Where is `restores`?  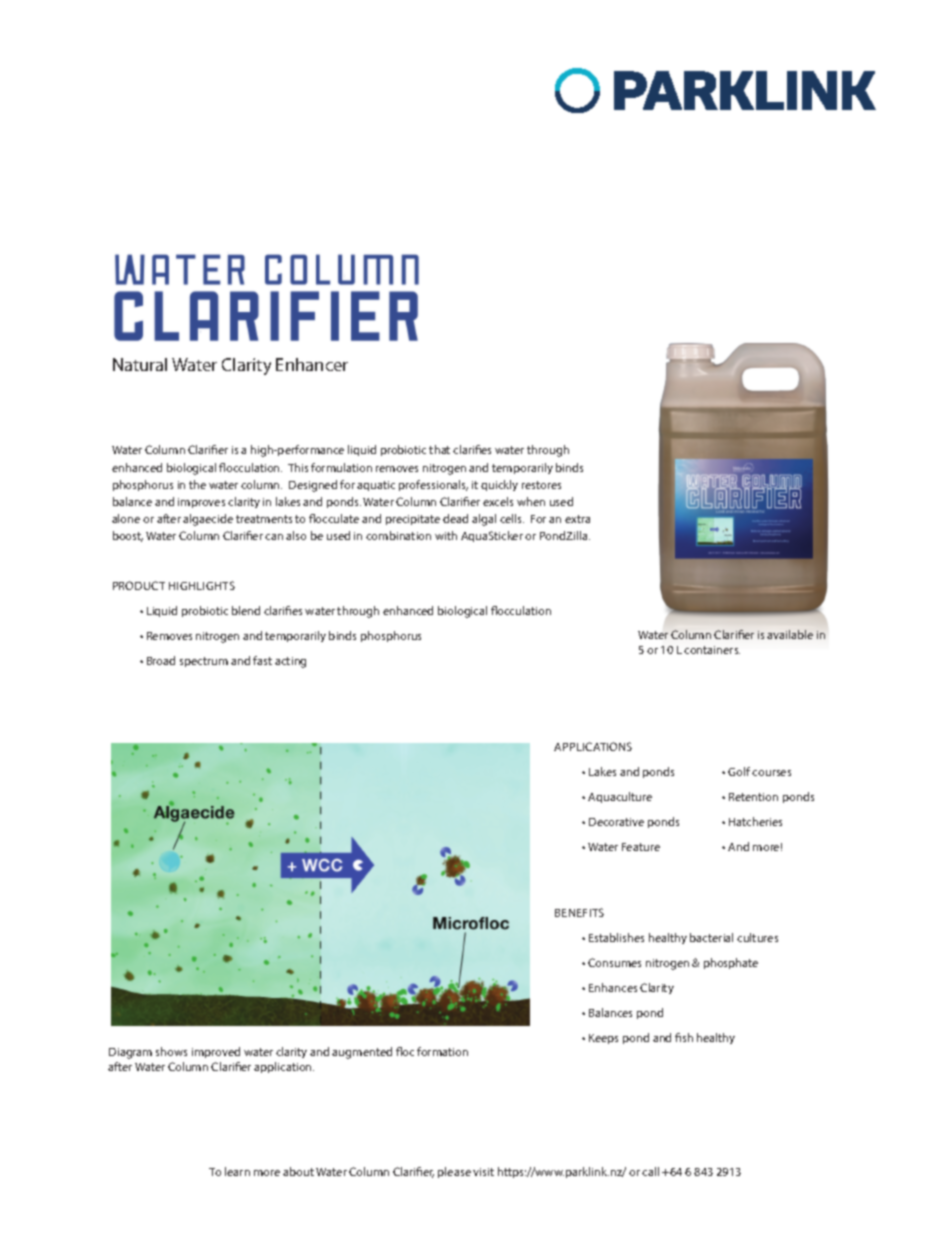 restores is located at coordinates (541, 485).
